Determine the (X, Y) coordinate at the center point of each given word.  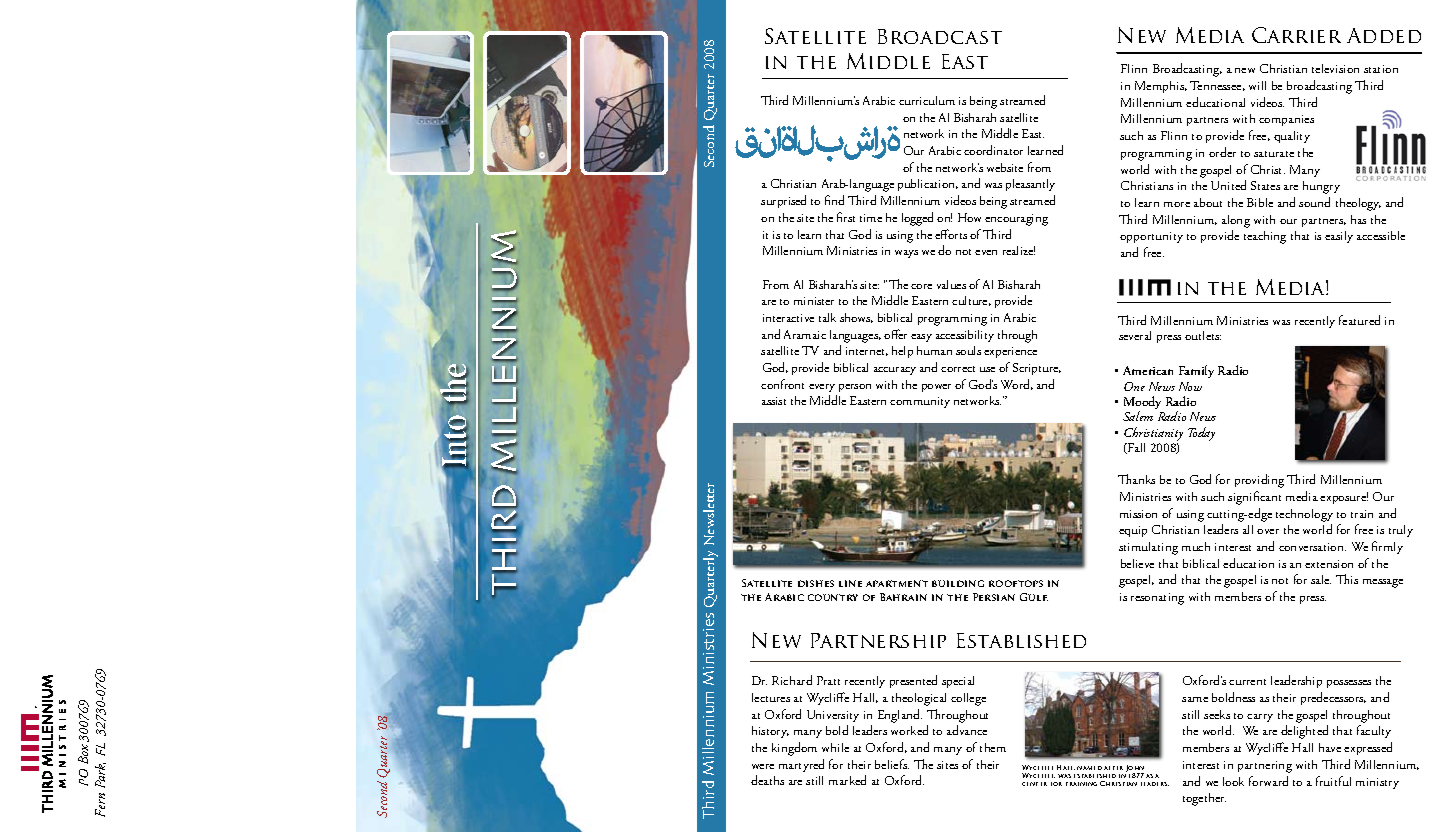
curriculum (927, 100)
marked (847, 780)
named (1089, 768)
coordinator (993, 150)
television (1335, 68)
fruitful (1333, 781)
